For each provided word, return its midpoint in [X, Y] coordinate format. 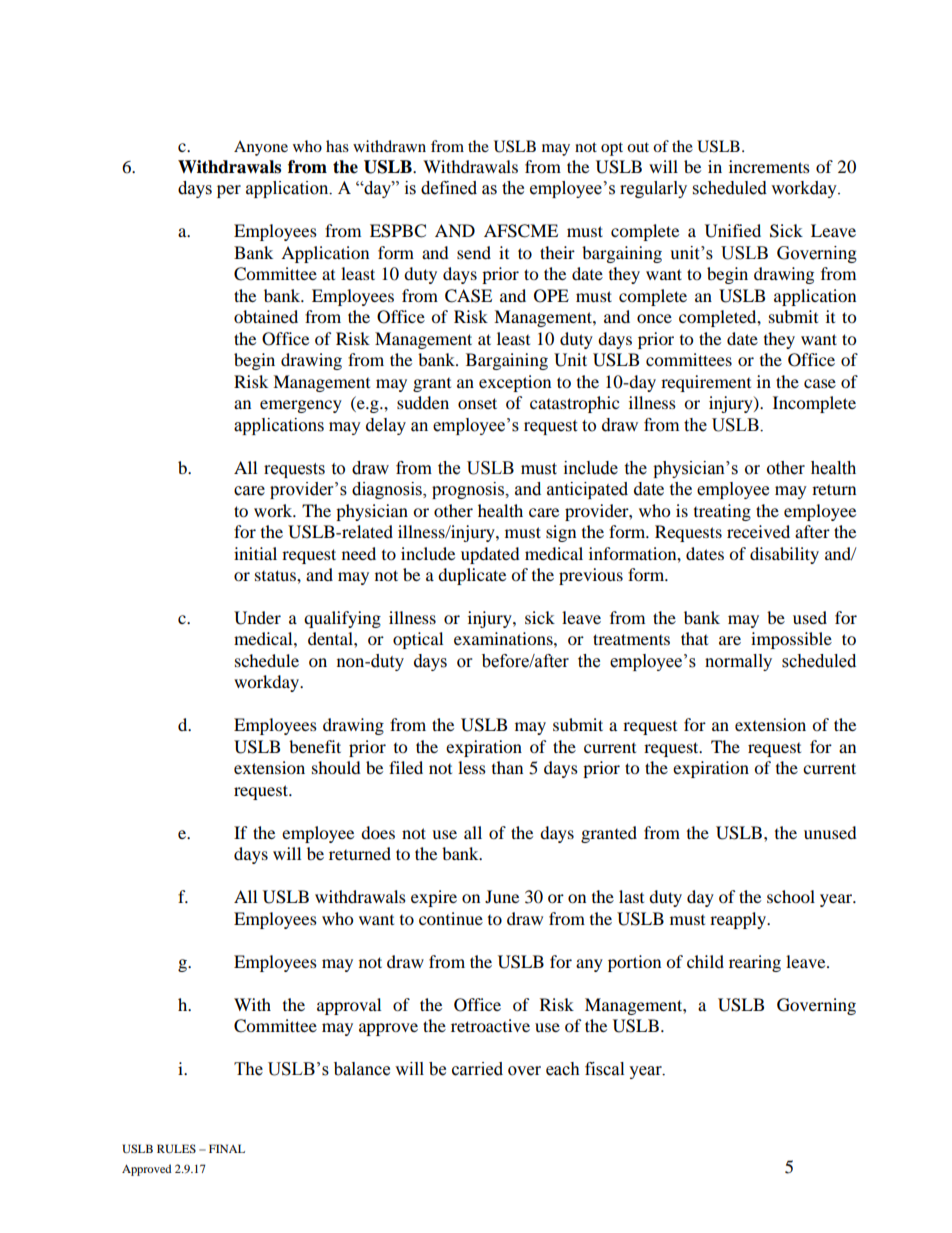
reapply [739, 920]
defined [449, 188]
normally [738, 662]
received [758, 531]
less [472, 767]
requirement [706, 383]
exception [515, 383]
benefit [315, 746]
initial [255, 553]
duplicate [472, 576]
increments [769, 166]
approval [349, 1006]
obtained [266, 316]
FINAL [227, 1148]
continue [451, 918]
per [229, 191]
